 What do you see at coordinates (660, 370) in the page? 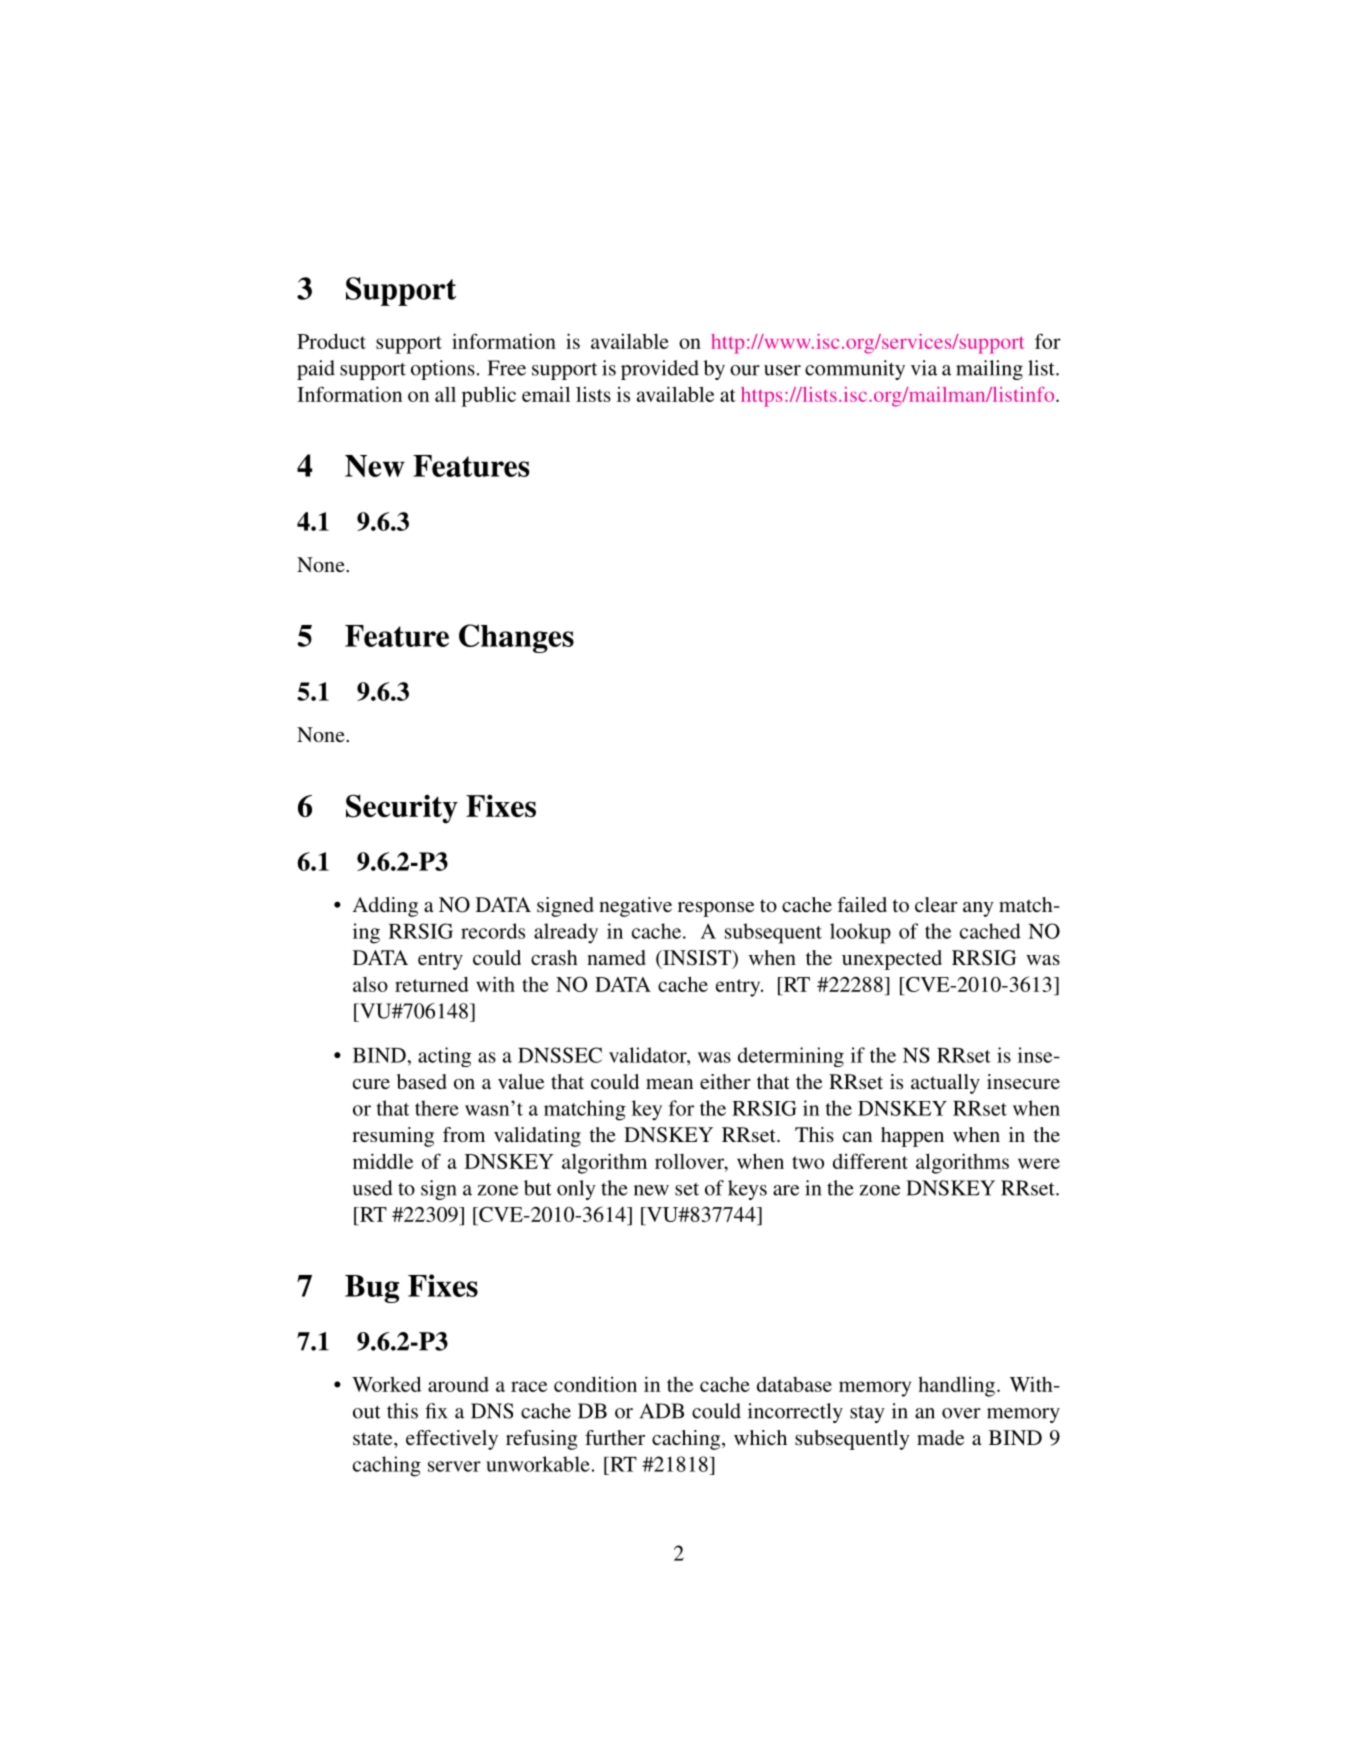
I see `provided` at bounding box center [660, 370].
